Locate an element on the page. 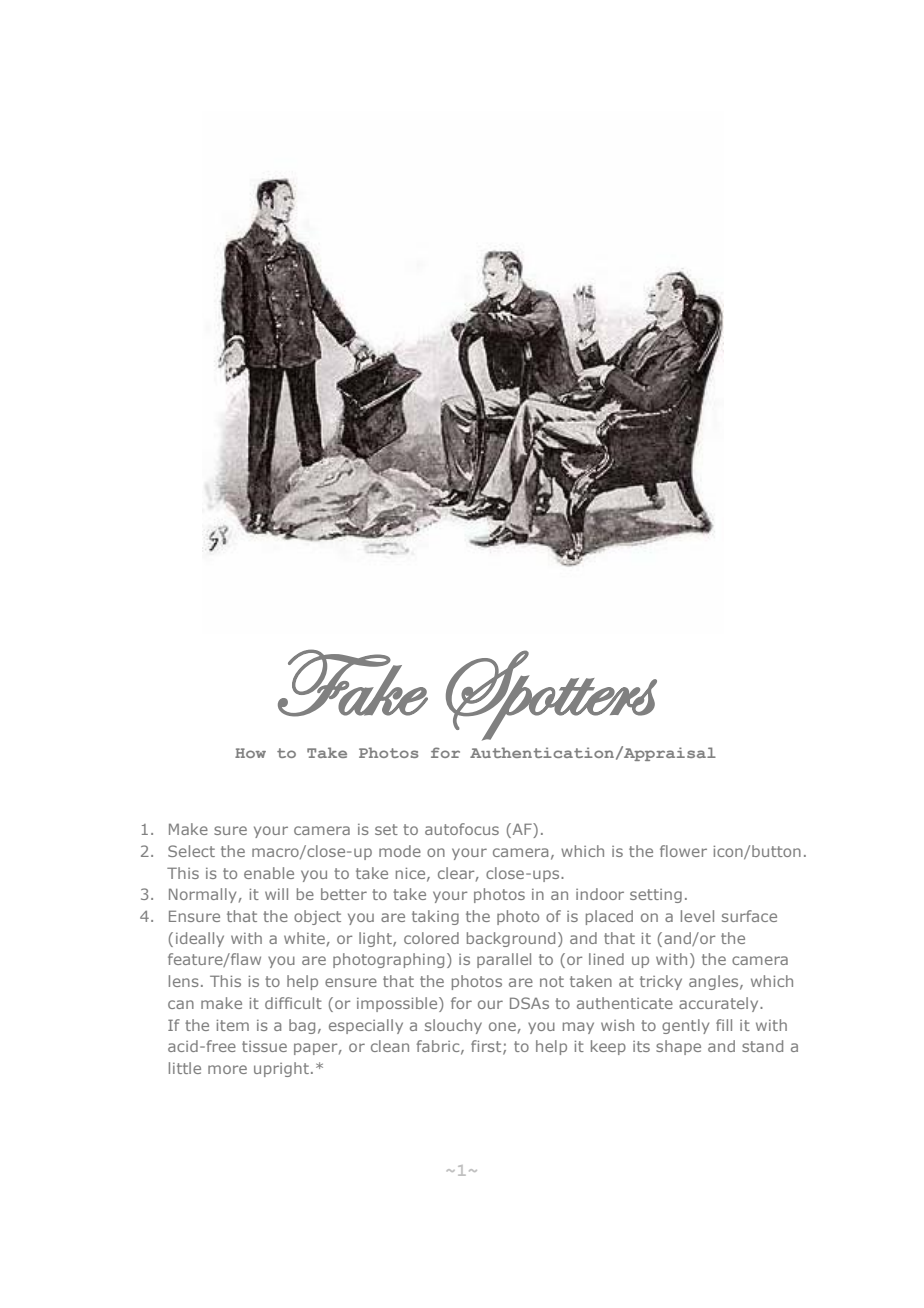 Image resolution: width=924 pixels, height=1308 pixels. clean is located at coordinates (390, 1046).
